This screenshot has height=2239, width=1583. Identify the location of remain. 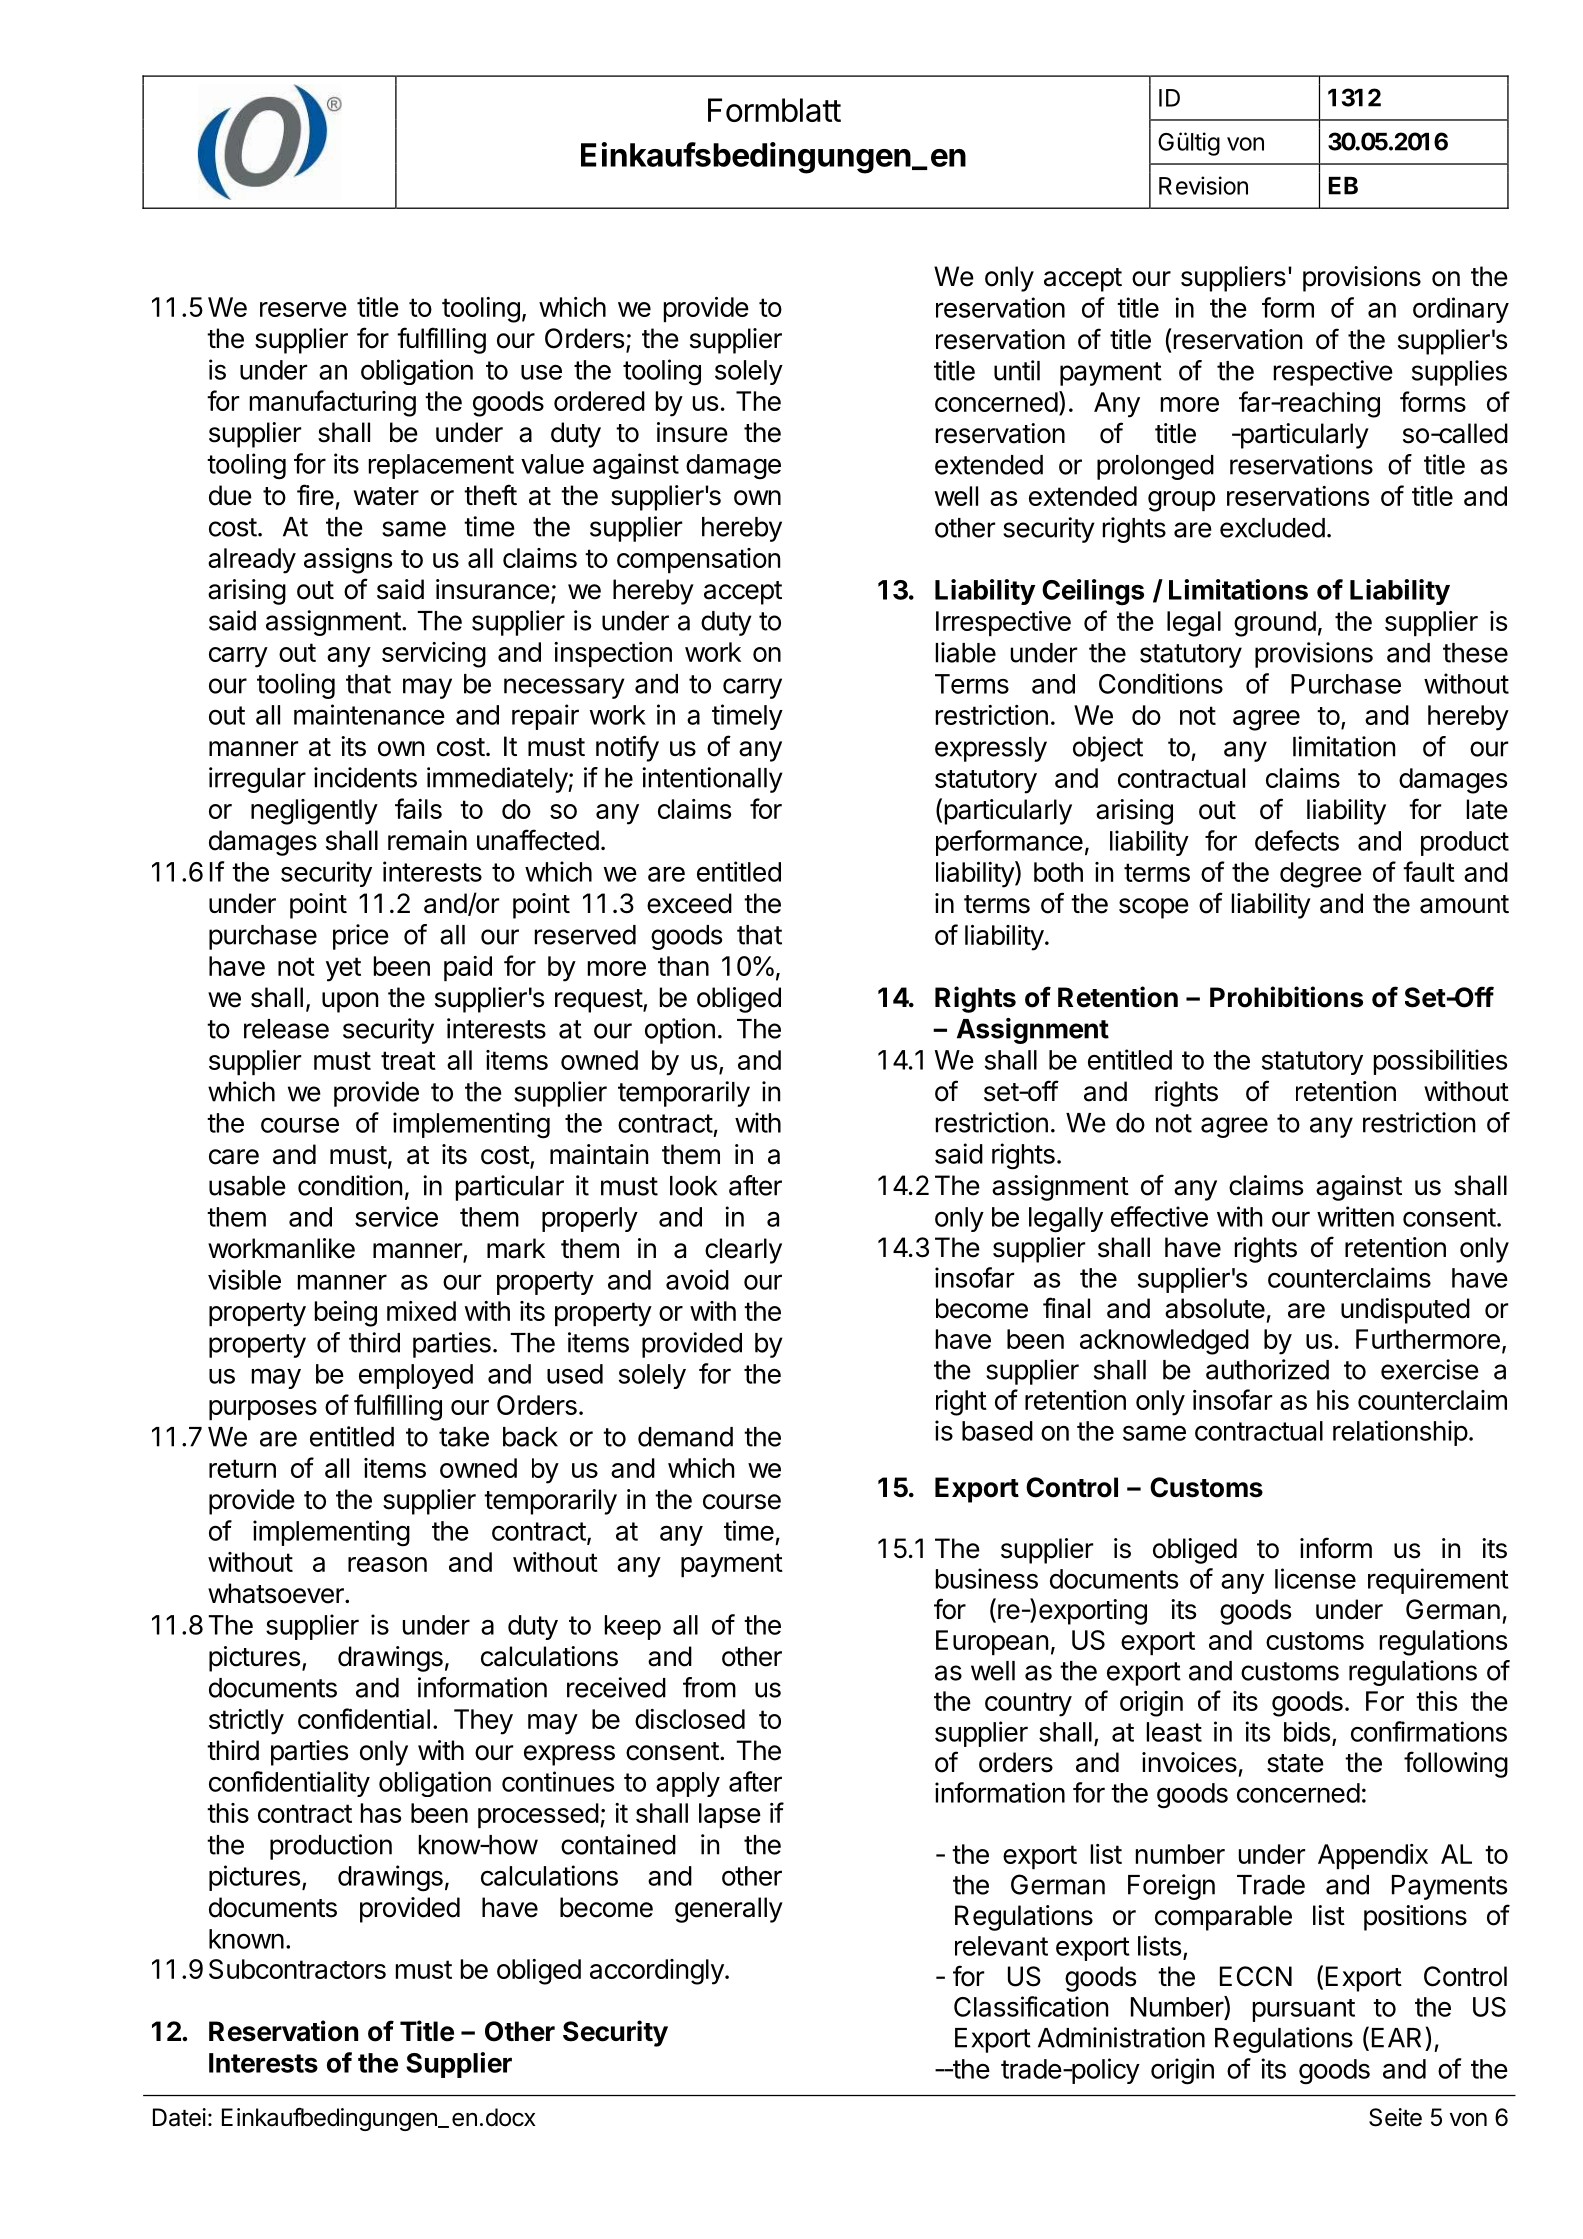
(427, 840).
